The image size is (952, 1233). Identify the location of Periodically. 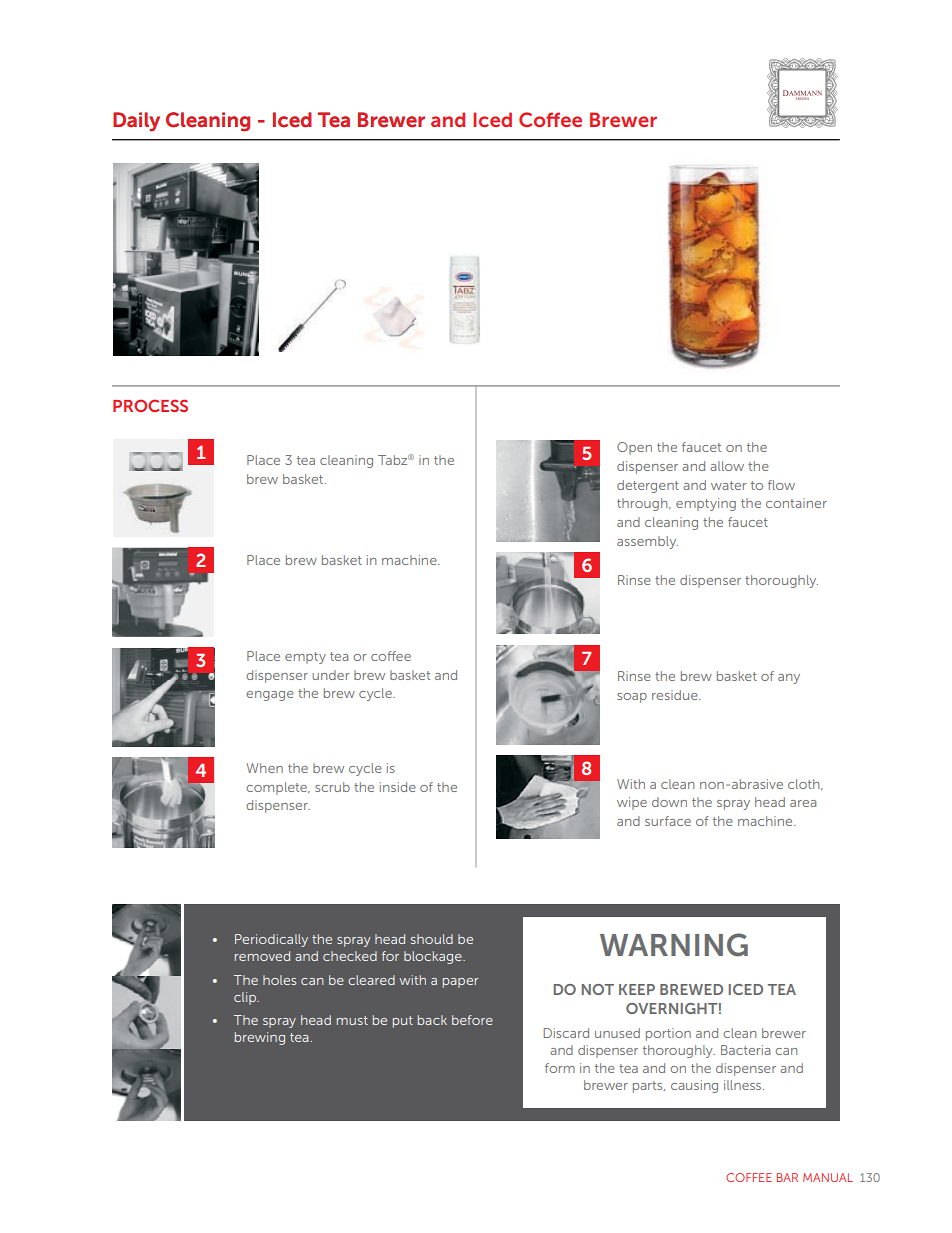
(271, 940).
